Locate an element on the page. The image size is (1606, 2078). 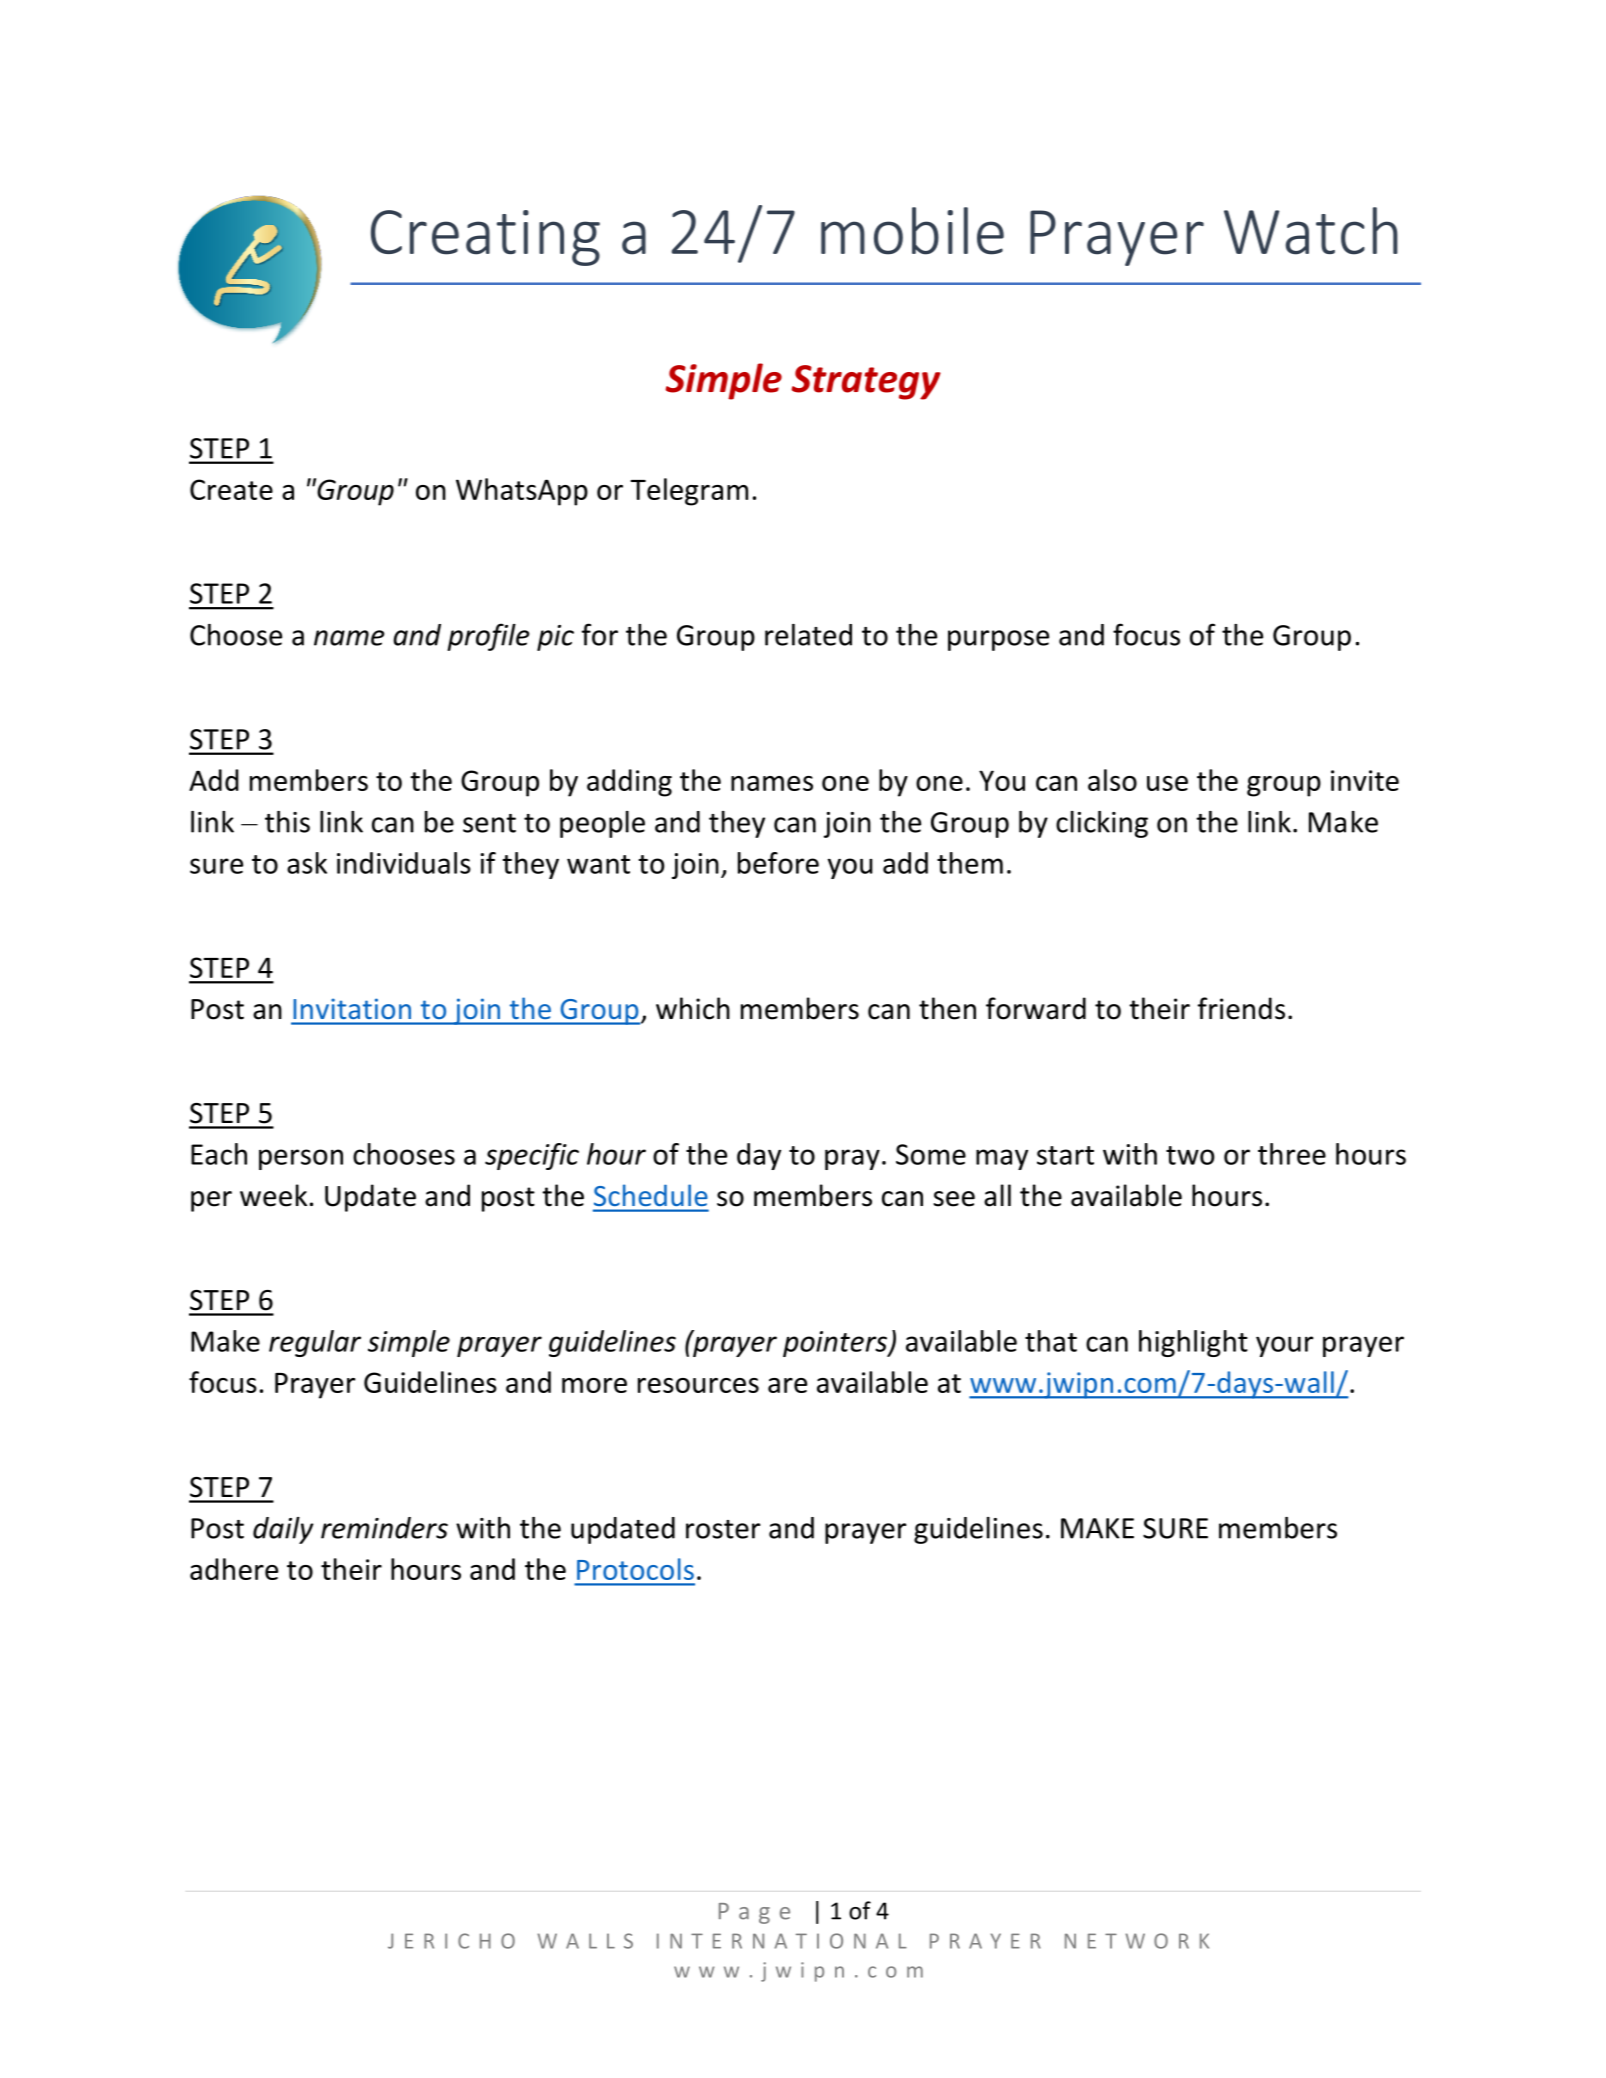
see is located at coordinates (954, 1199).
